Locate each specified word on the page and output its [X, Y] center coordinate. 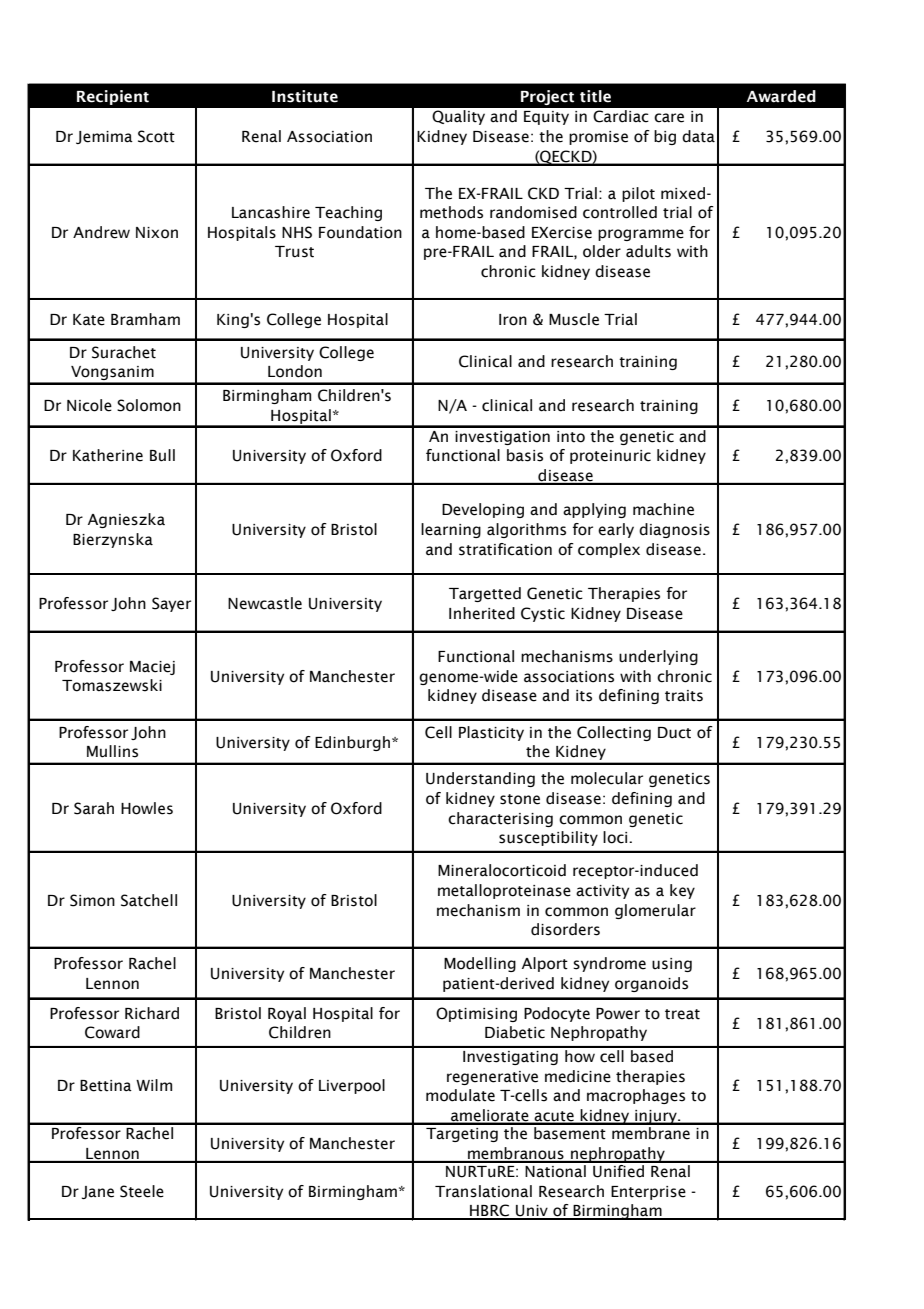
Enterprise [648, 1193]
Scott [156, 136]
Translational [483, 1191]
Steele [142, 1191]
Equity [546, 118]
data [698, 136]
